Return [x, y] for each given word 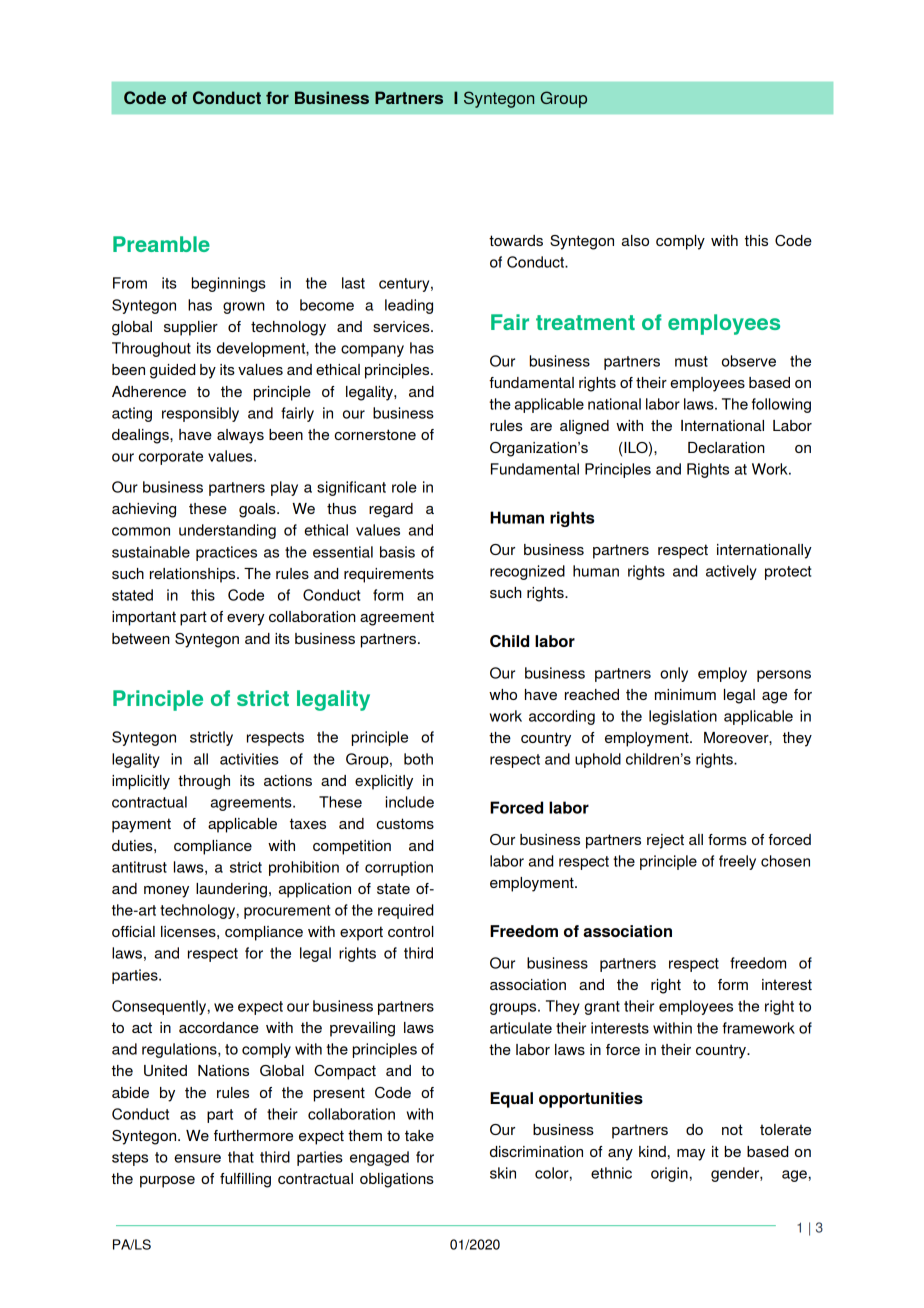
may [691, 1155]
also [635, 240]
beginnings [229, 284]
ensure [197, 1158]
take [419, 1135]
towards [516, 240]
